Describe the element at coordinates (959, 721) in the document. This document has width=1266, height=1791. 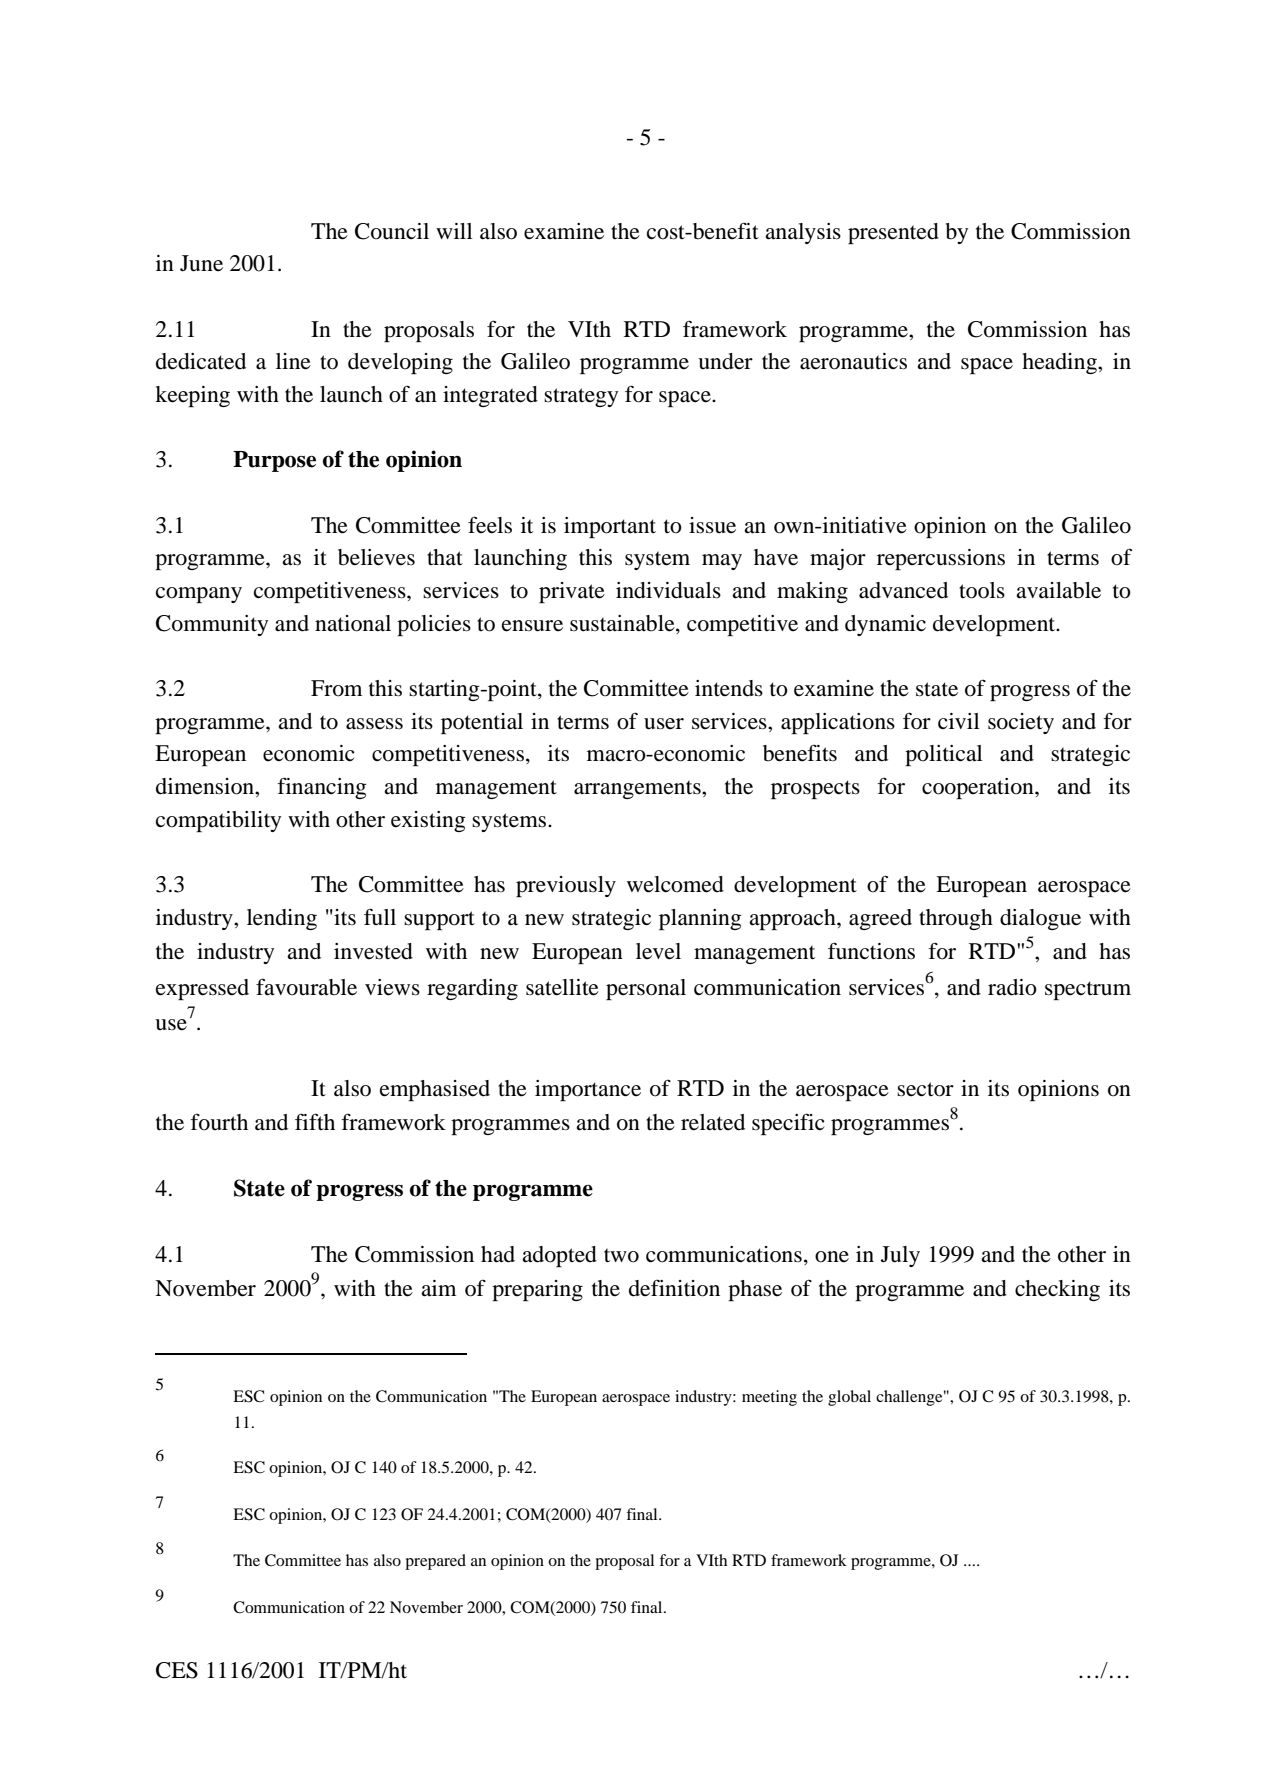
I see `civil` at that location.
